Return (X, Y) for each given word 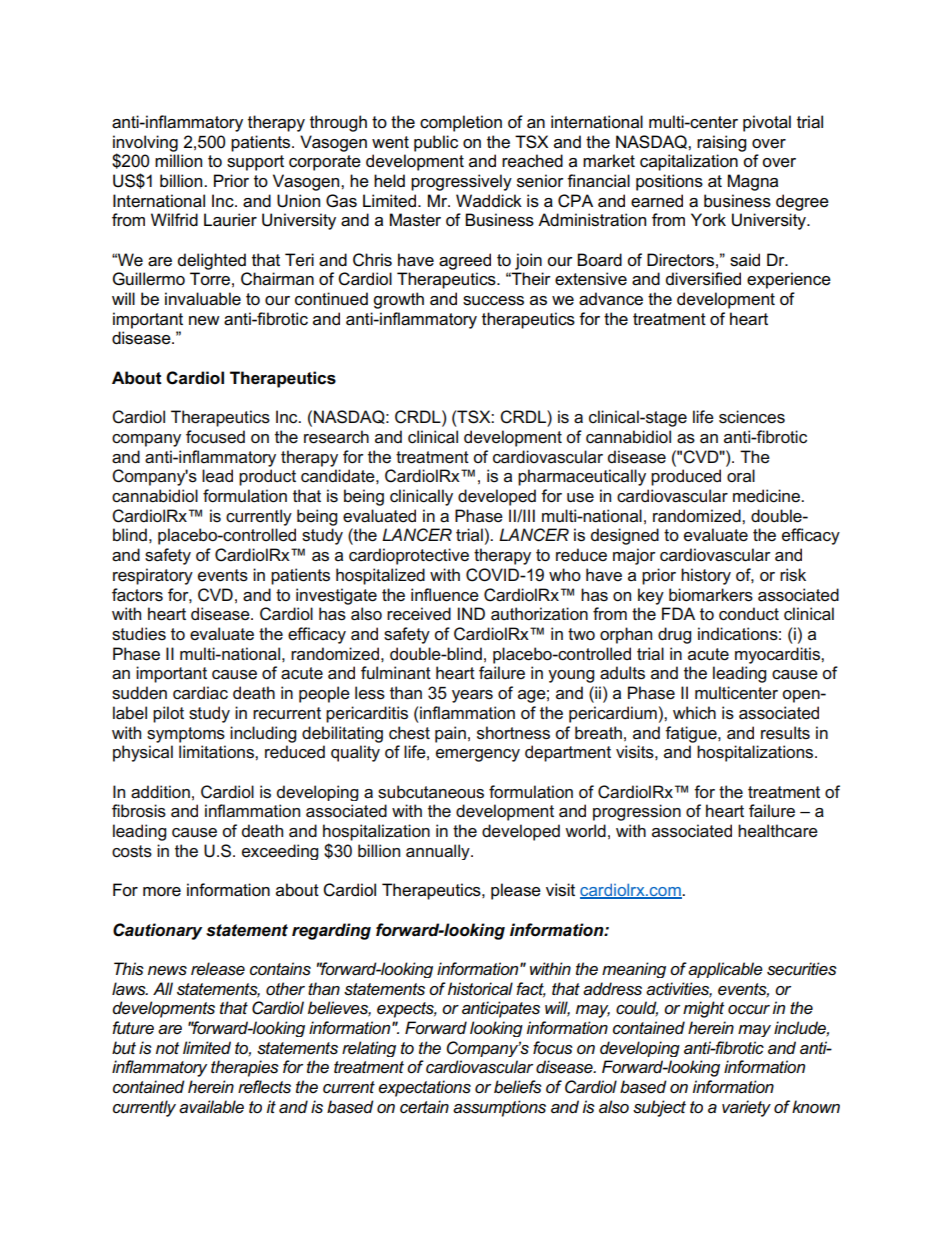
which (694, 713)
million (178, 161)
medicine (767, 496)
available (211, 1107)
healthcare (778, 831)
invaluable (203, 299)
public (436, 143)
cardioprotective (409, 556)
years (472, 696)
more (162, 892)
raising (721, 143)
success (493, 301)
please (516, 891)
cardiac (200, 693)
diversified (703, 279)
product (267, 477)
